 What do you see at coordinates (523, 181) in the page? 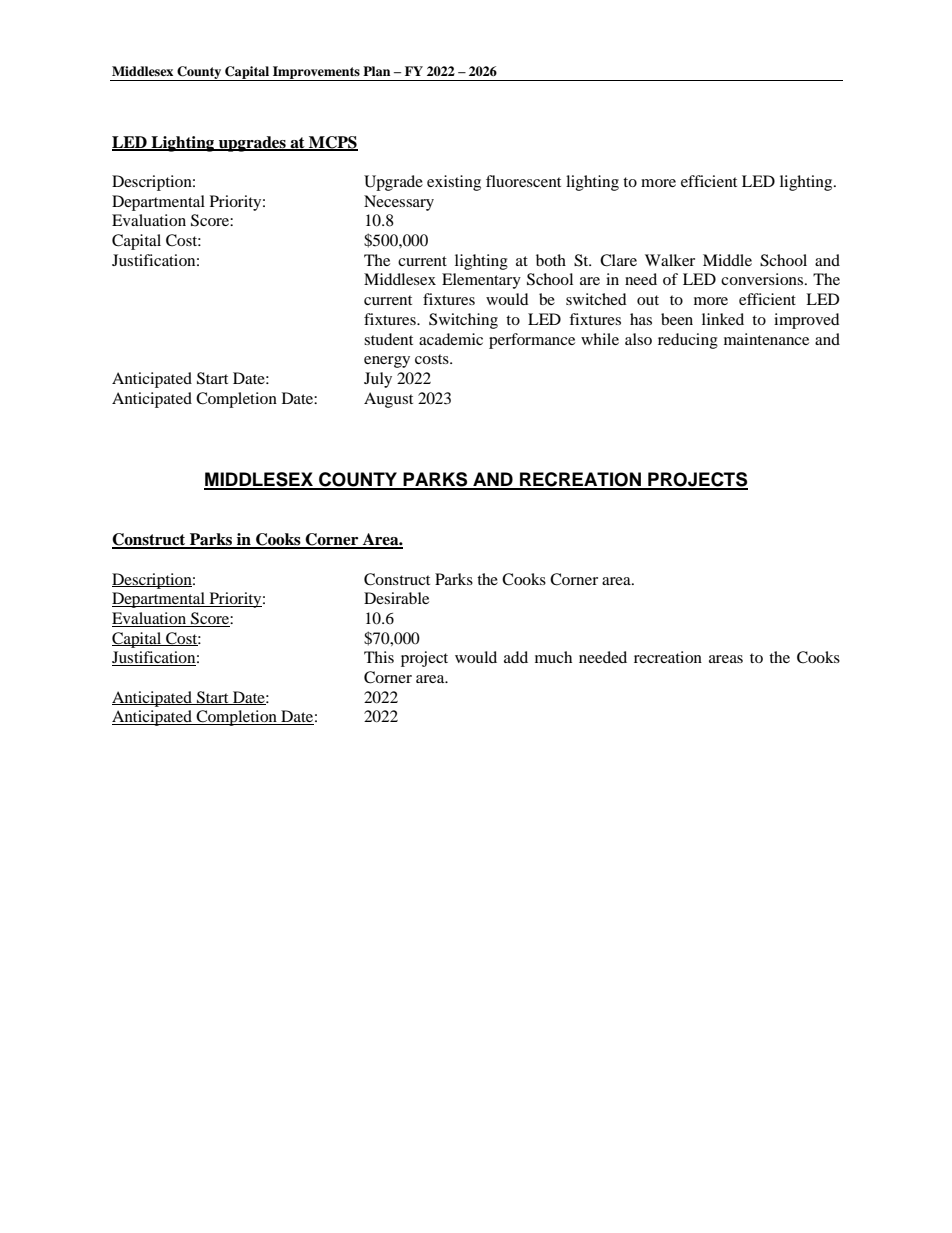
I see `fluorescent` at bounding box center [523, 181].
